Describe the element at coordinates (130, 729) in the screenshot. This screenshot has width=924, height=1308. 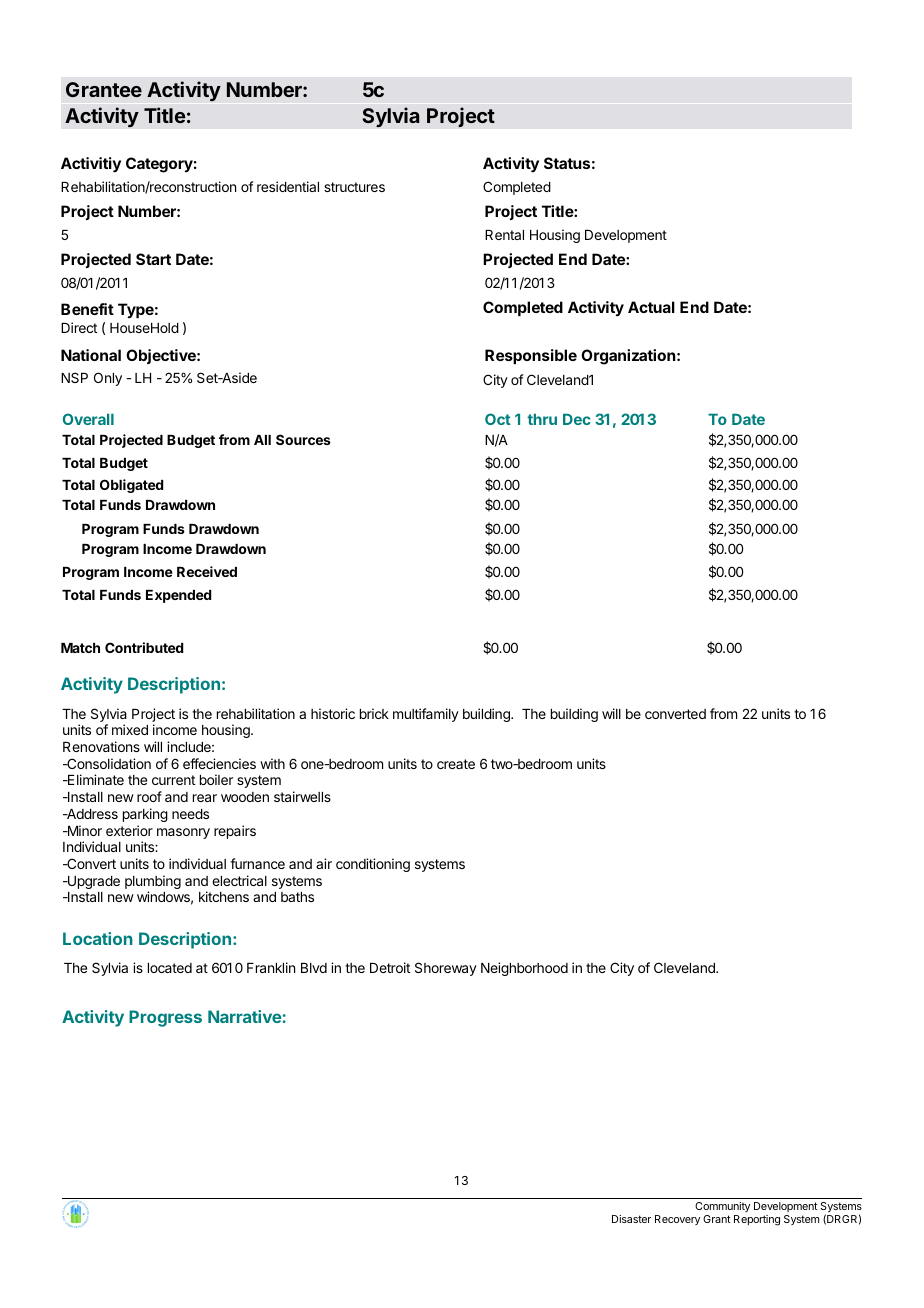
I see `mixed` at that location.
